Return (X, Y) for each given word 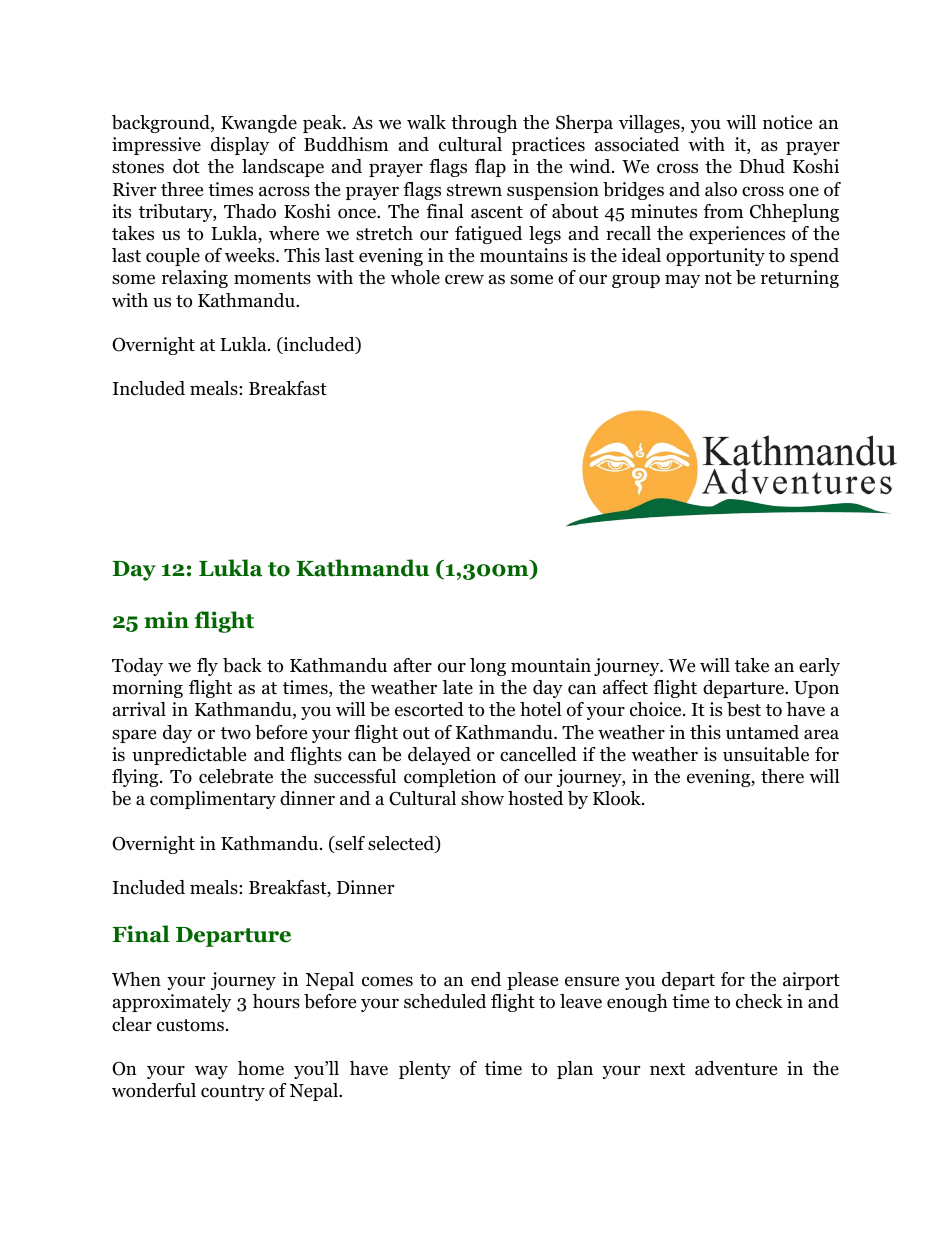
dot (186, 166)
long (488, 667)
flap (490, 168)
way (211, 1072)
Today (137, 667)
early (819, 667)
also (721, 189)
